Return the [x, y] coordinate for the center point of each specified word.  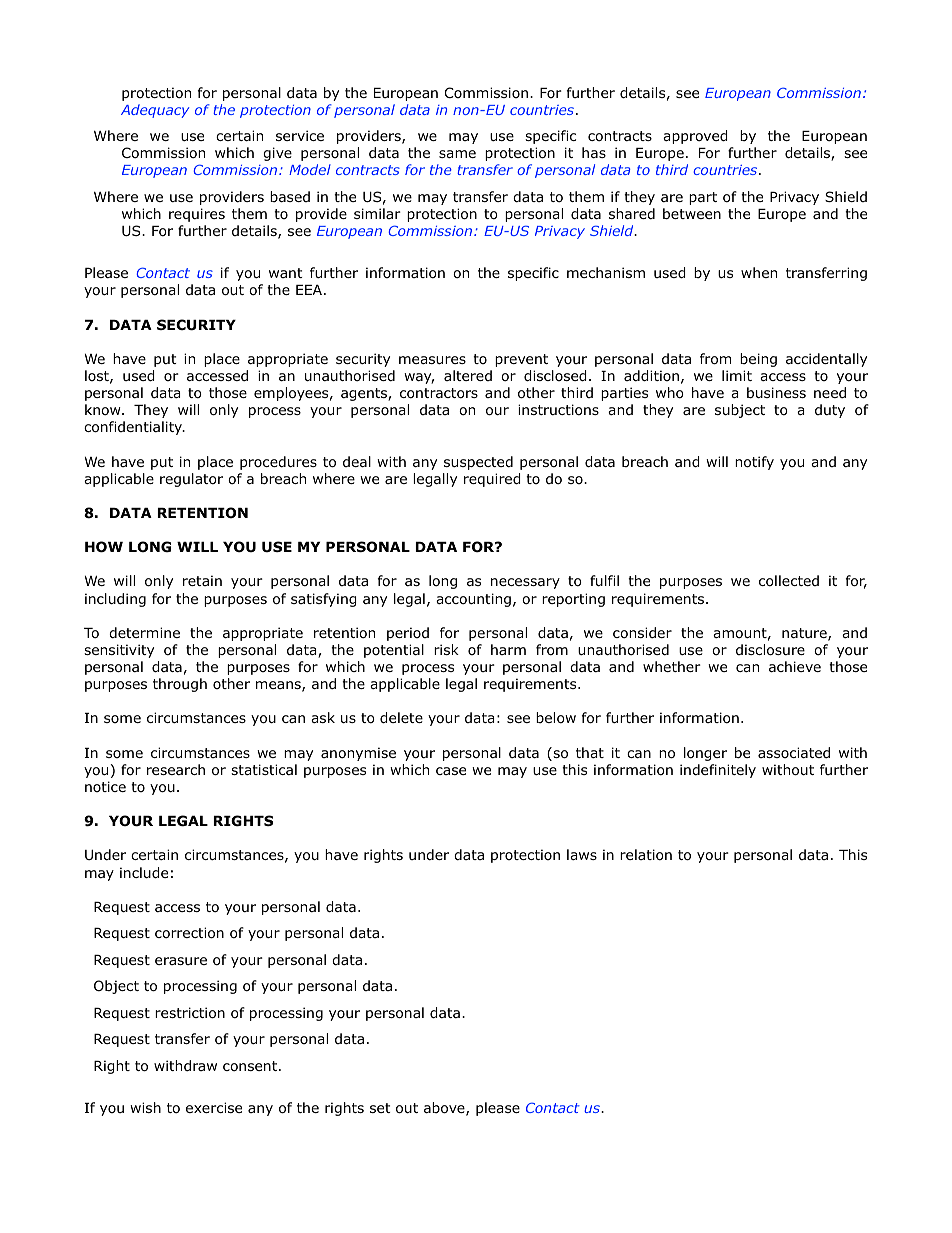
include [144, 873]
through [180, 685]
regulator [191, 480]
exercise [214, 1107]
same [457, 154]
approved [695, 137]
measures [432, 360]
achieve [795, 666]
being [758, 360]
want [286, 273]
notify [754, 463]
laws [582, 854]
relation [646, 855]
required [492, 480]
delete [401, 718]
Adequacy [155, 111]
